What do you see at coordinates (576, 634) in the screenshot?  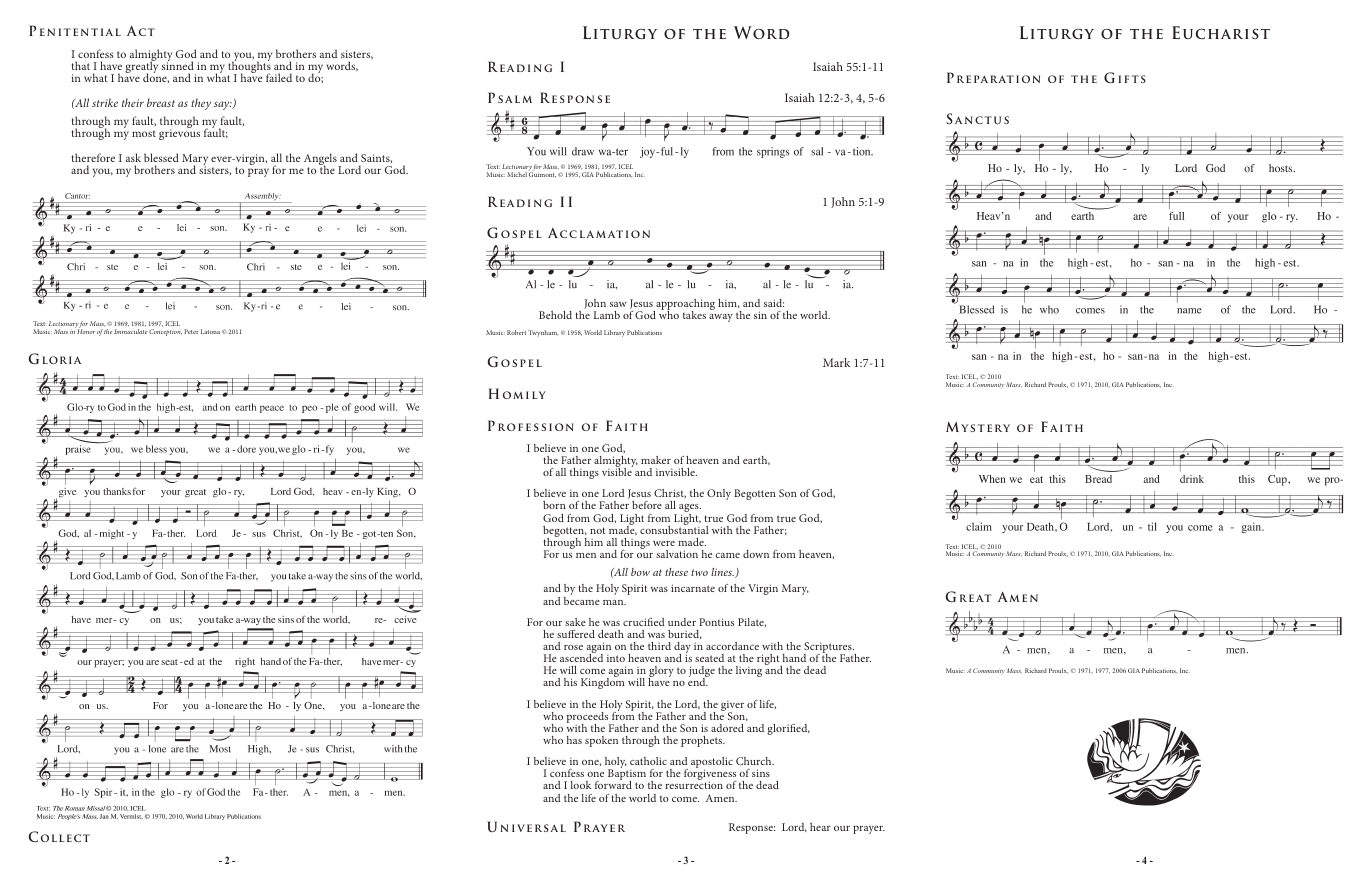 I see `suffered` at bounding box center [576, 634].
